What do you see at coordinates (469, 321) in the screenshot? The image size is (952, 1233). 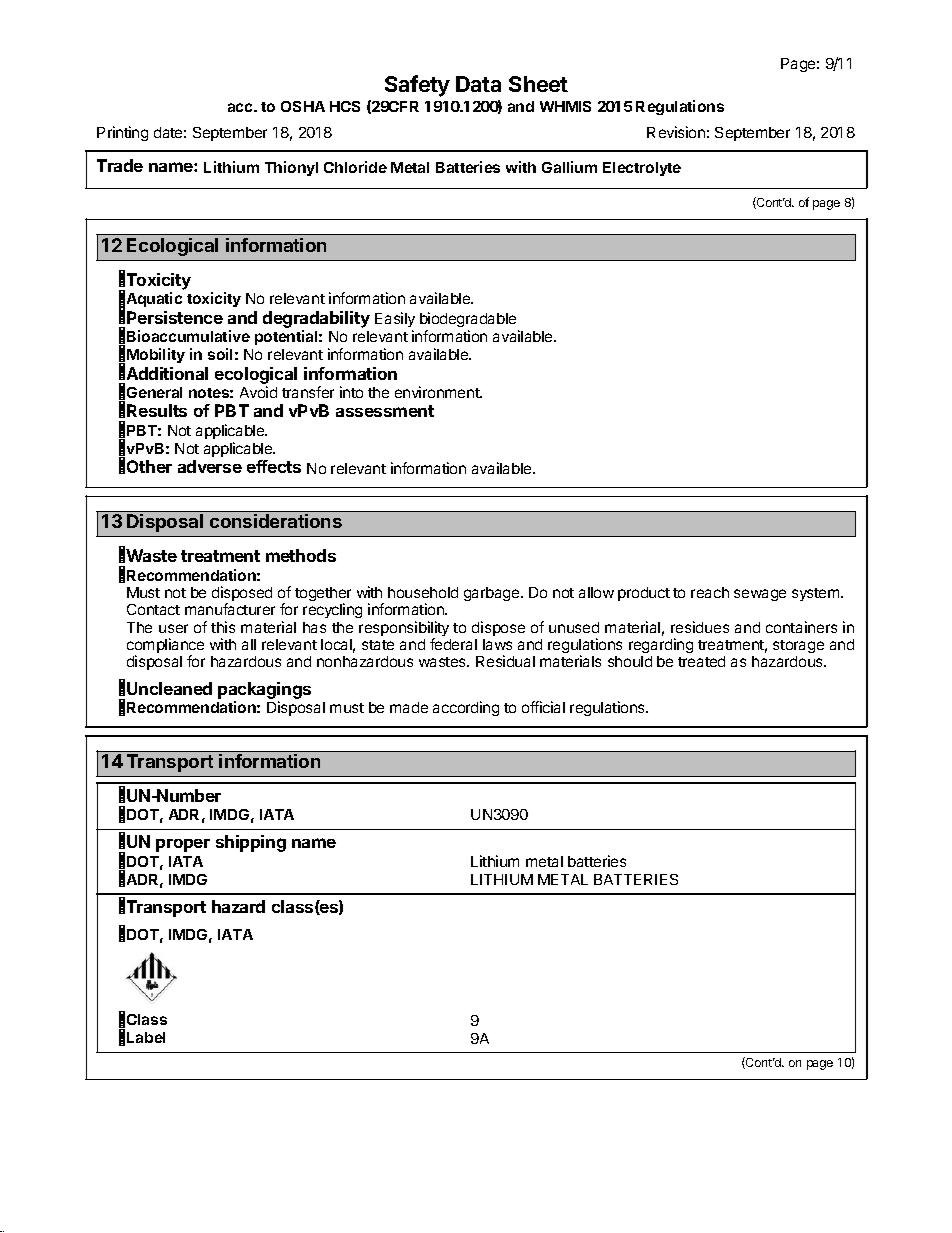 I see `biodegradable` at bounding box center [469, 321].
